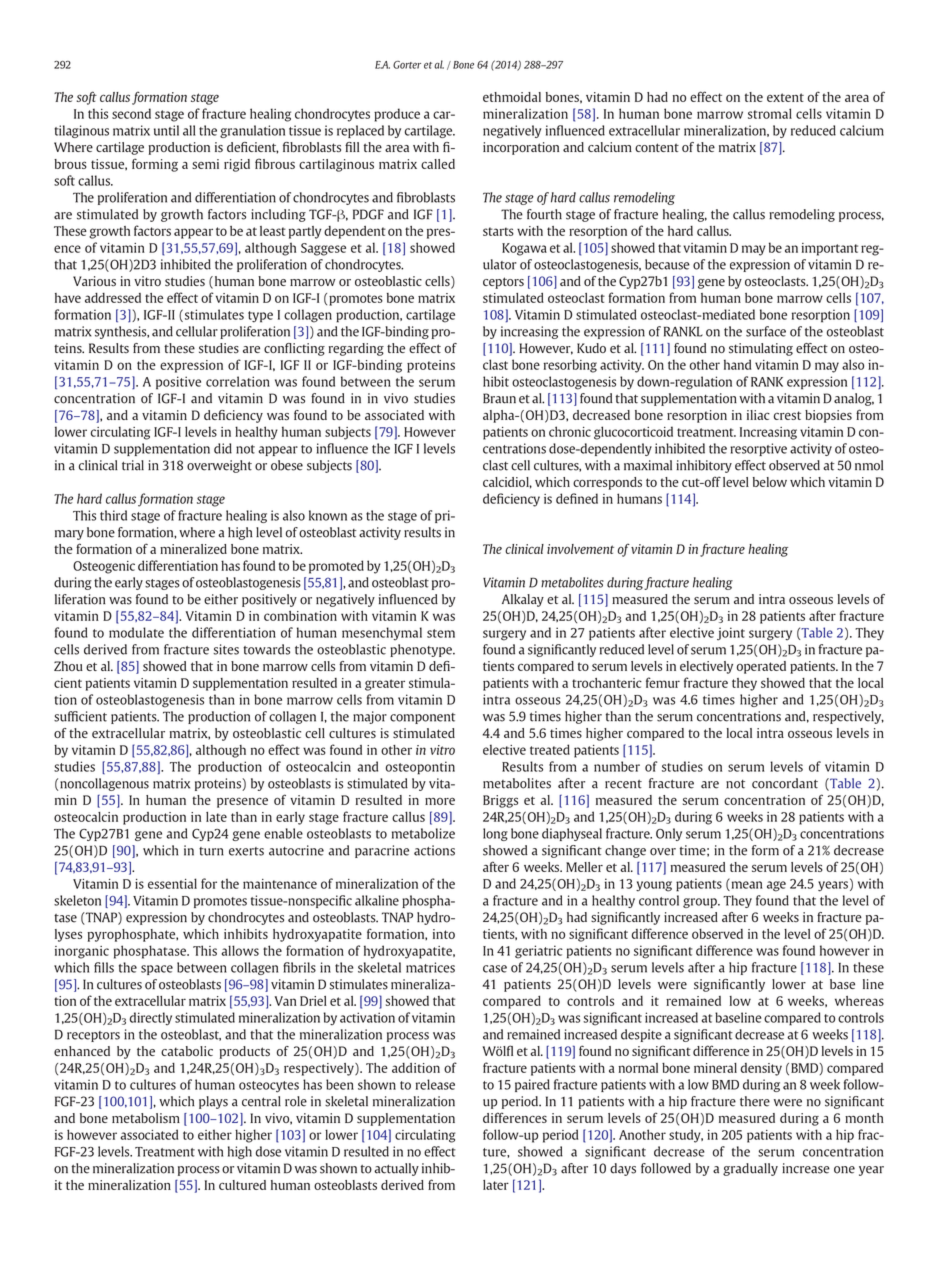  I want to click on until, so click(166, 130).
